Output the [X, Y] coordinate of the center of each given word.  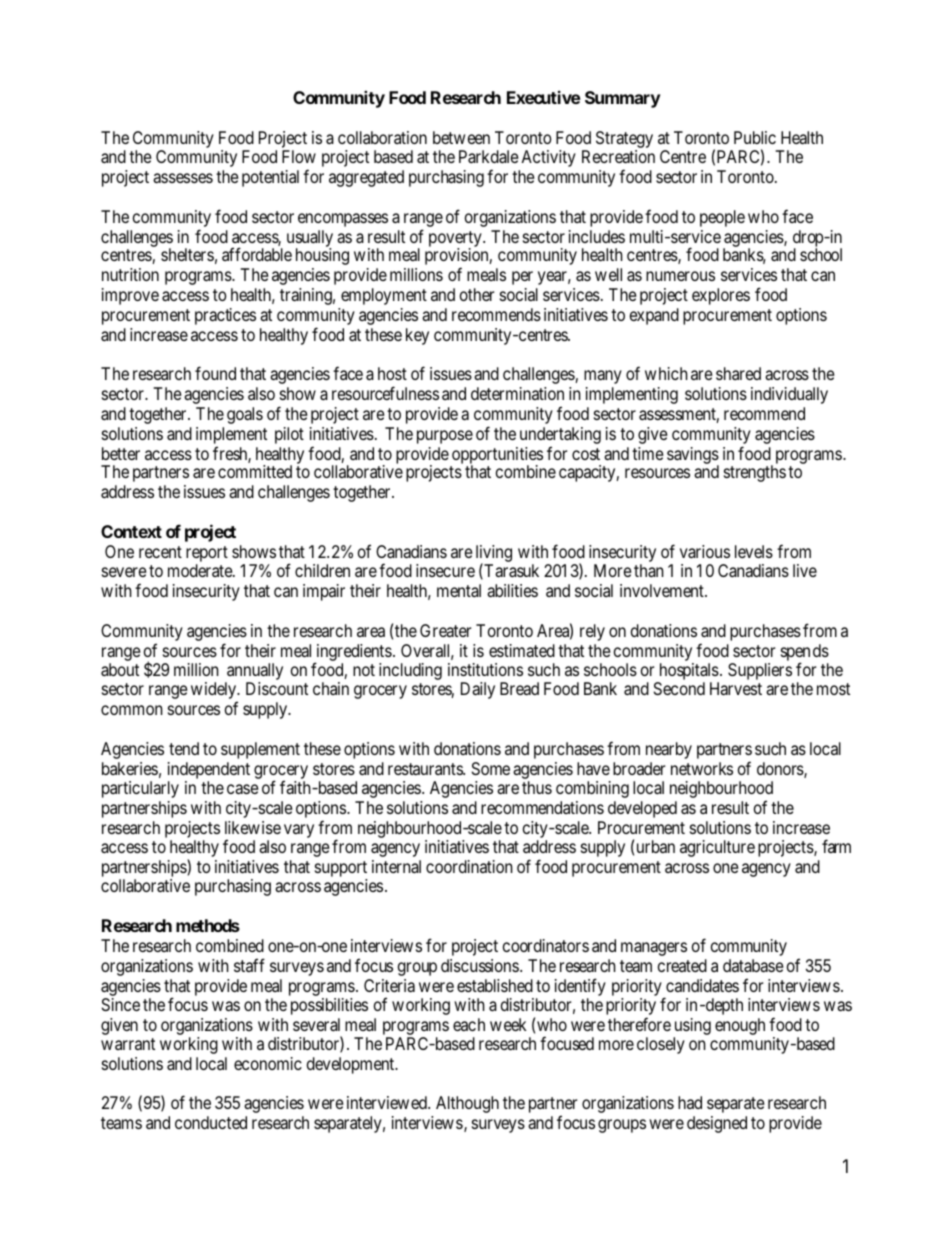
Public [755, 137]
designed [717, 1124]
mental [459, 590]
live [805, 570]
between [461, 137]
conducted [211, 1122]
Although [467, 1104]
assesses [183, 178]
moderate [201, 570]
